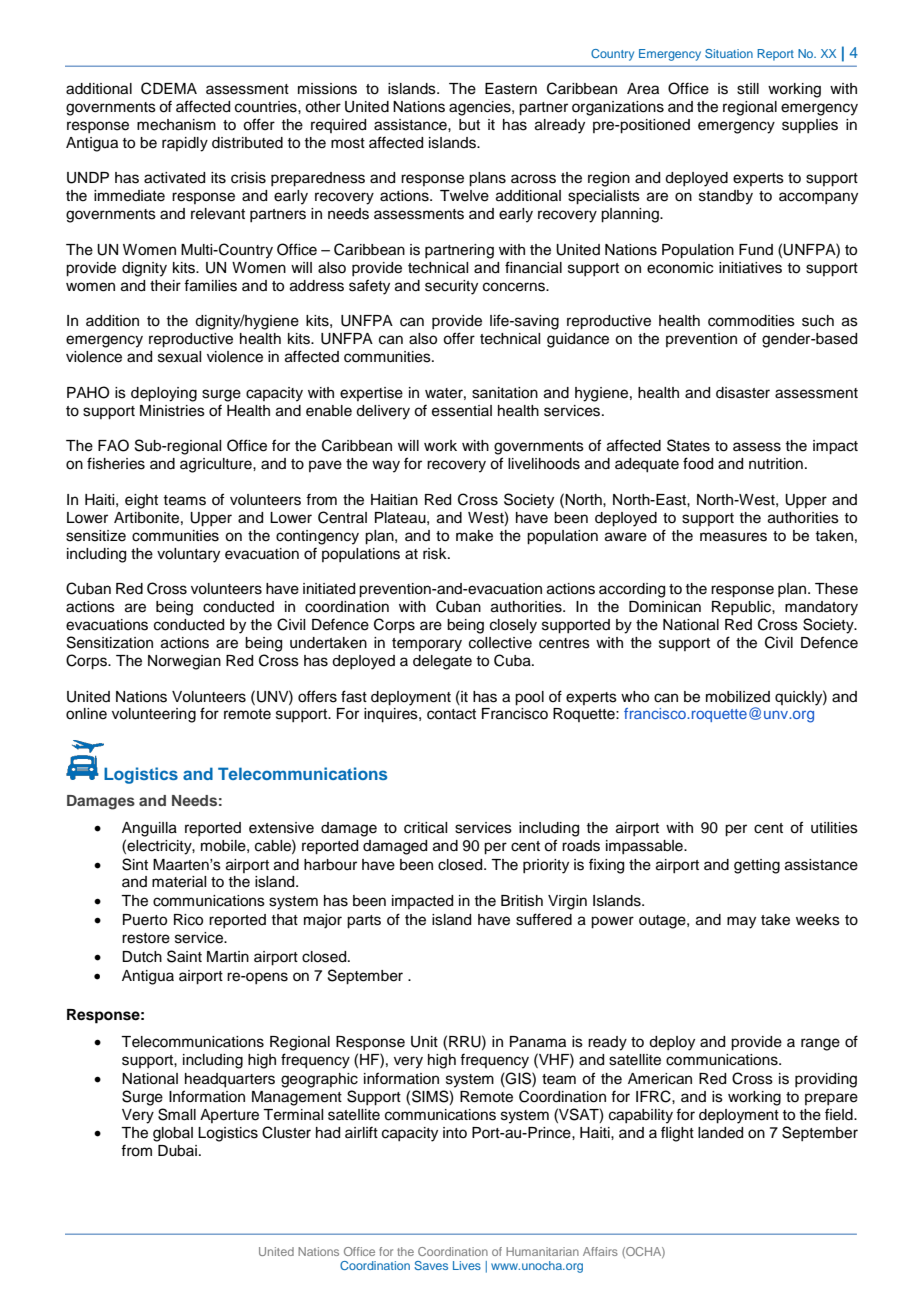  What do you see at coordinates (177, 1151) in the screenshot?
I see `Dubai` at bounding box center [177, 1151].
